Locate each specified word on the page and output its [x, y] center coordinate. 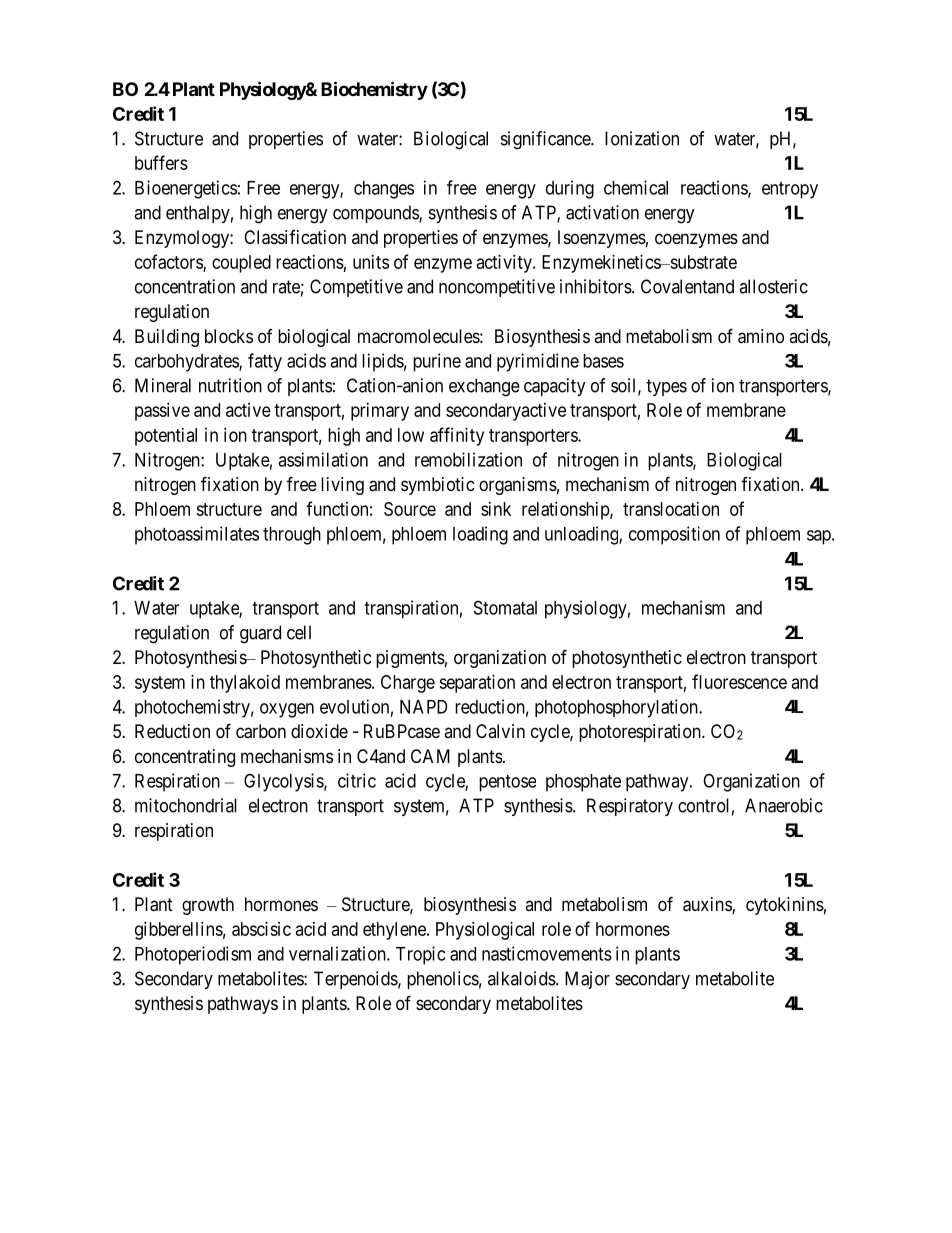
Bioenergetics [186, 189]
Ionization [642, 138]
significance [546, 140]
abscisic [261, 929]
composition [674, 535]
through [292, 536]
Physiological [485, 931]
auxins [708, 905]
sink [496, 509]
